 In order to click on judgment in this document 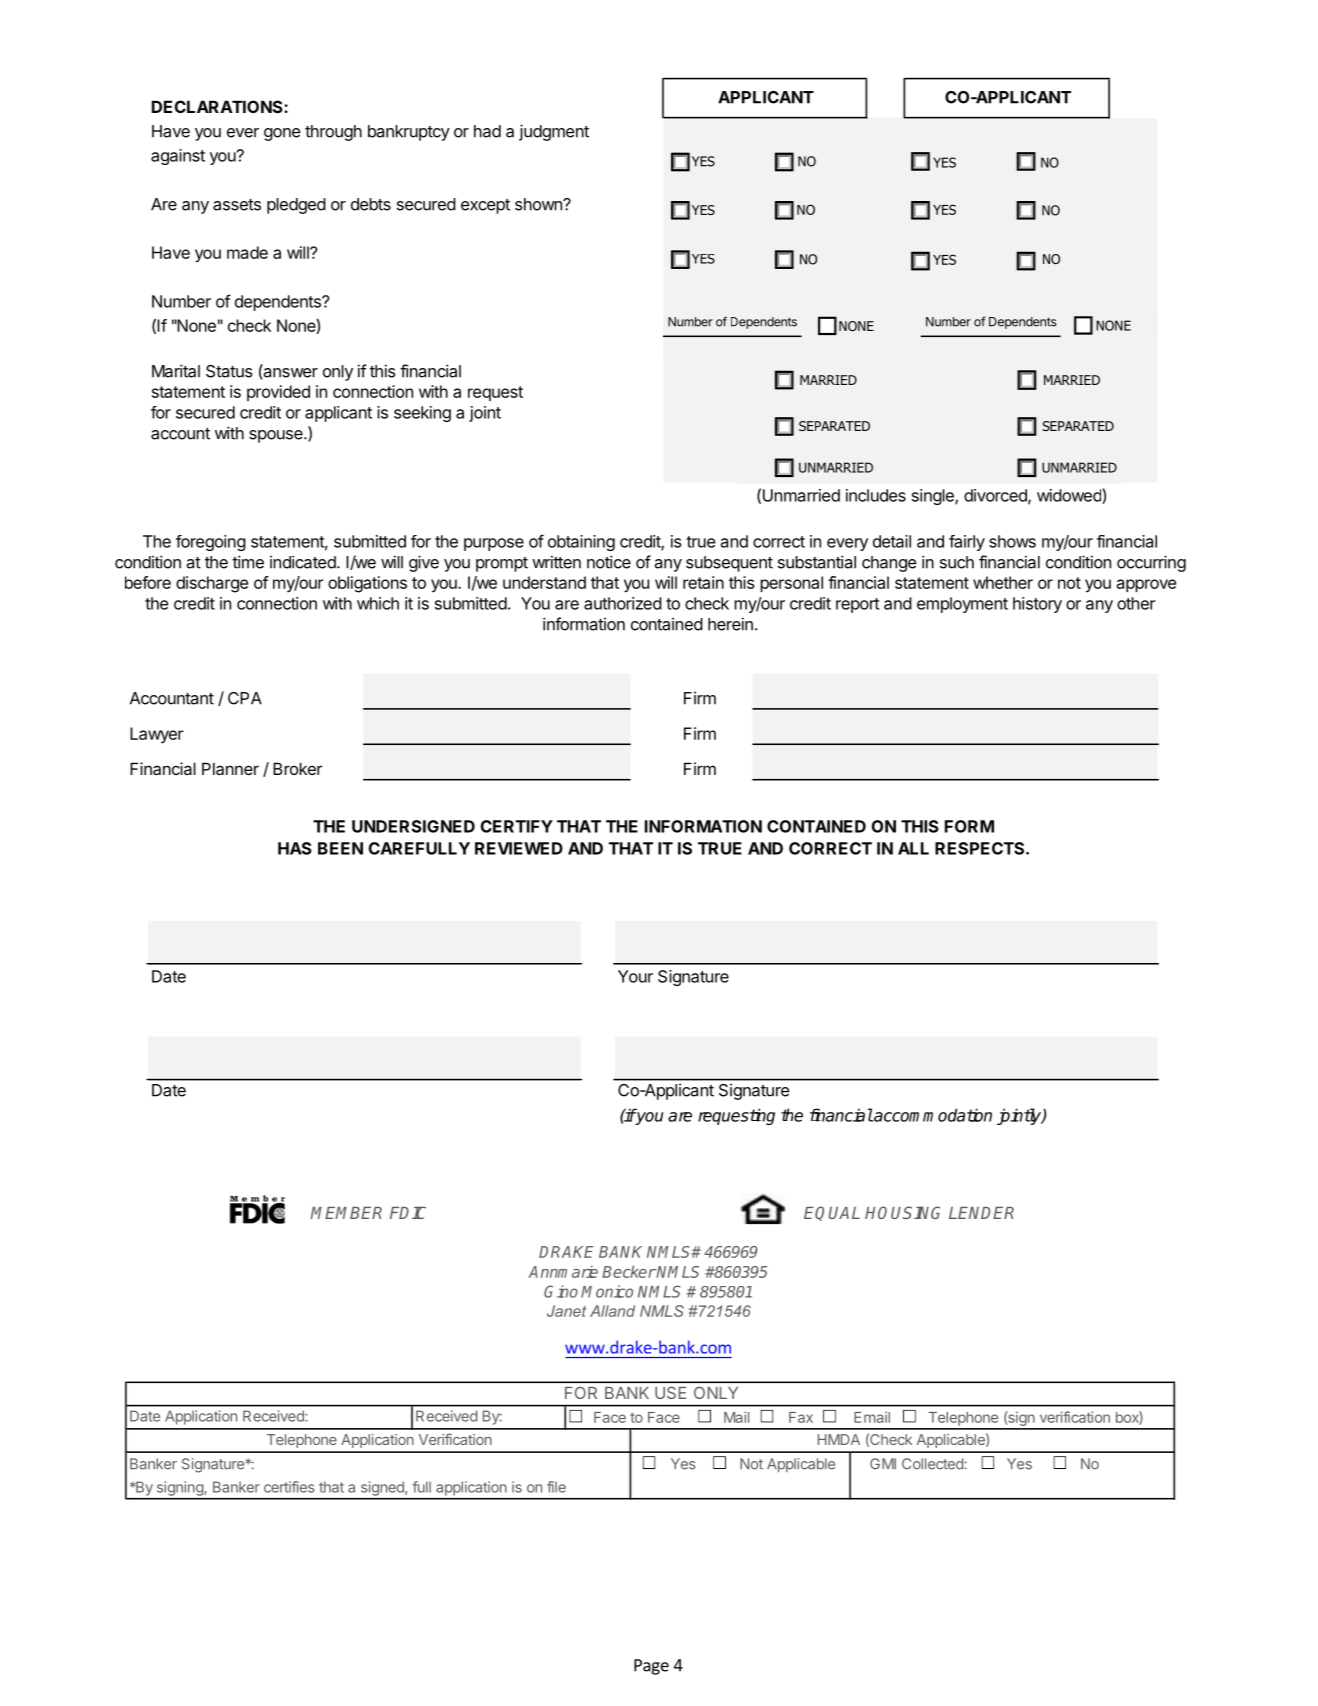, I will do `click(554, 132)`.
